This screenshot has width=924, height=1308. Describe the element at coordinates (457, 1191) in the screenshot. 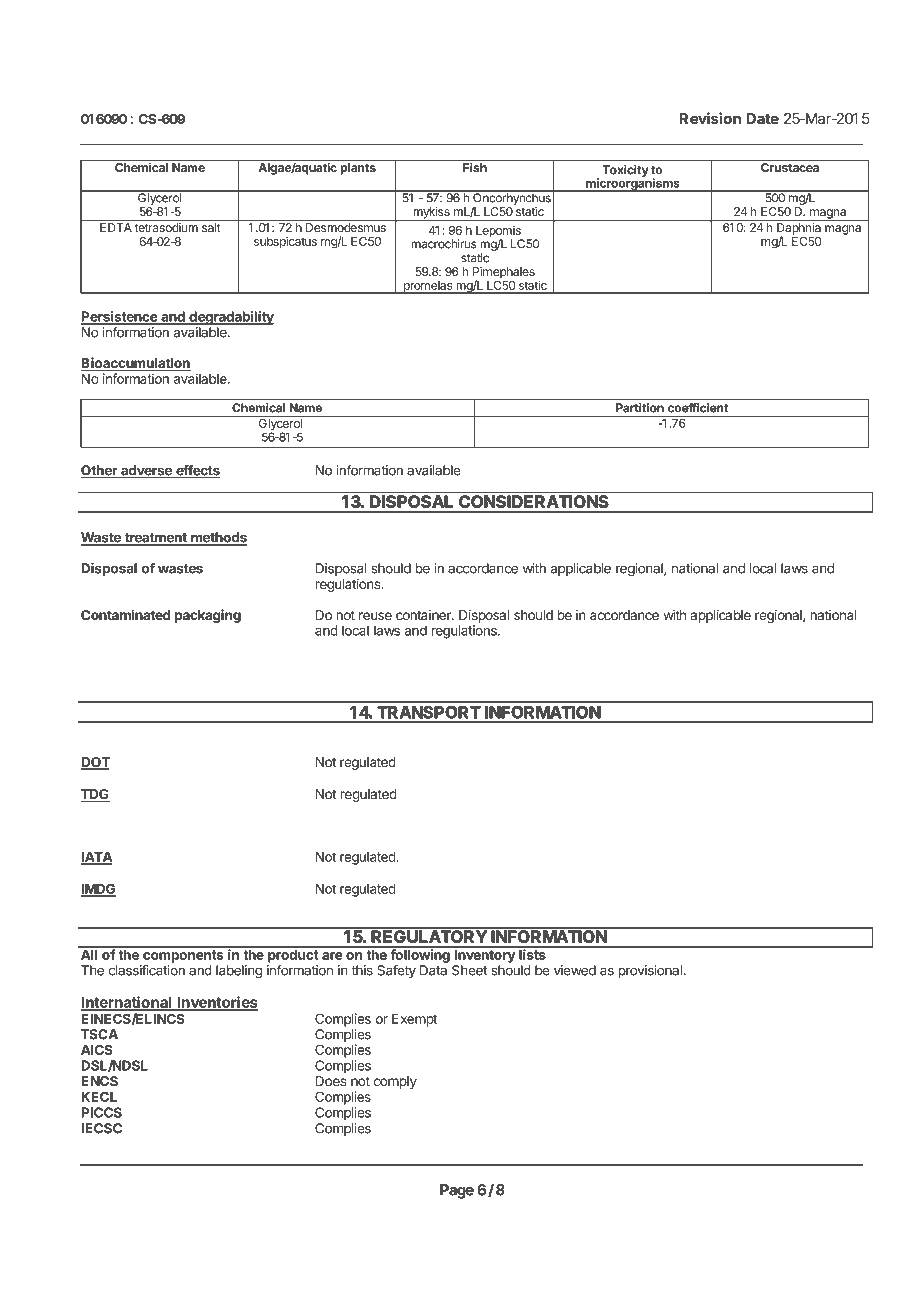

I see `Page` at that location.
